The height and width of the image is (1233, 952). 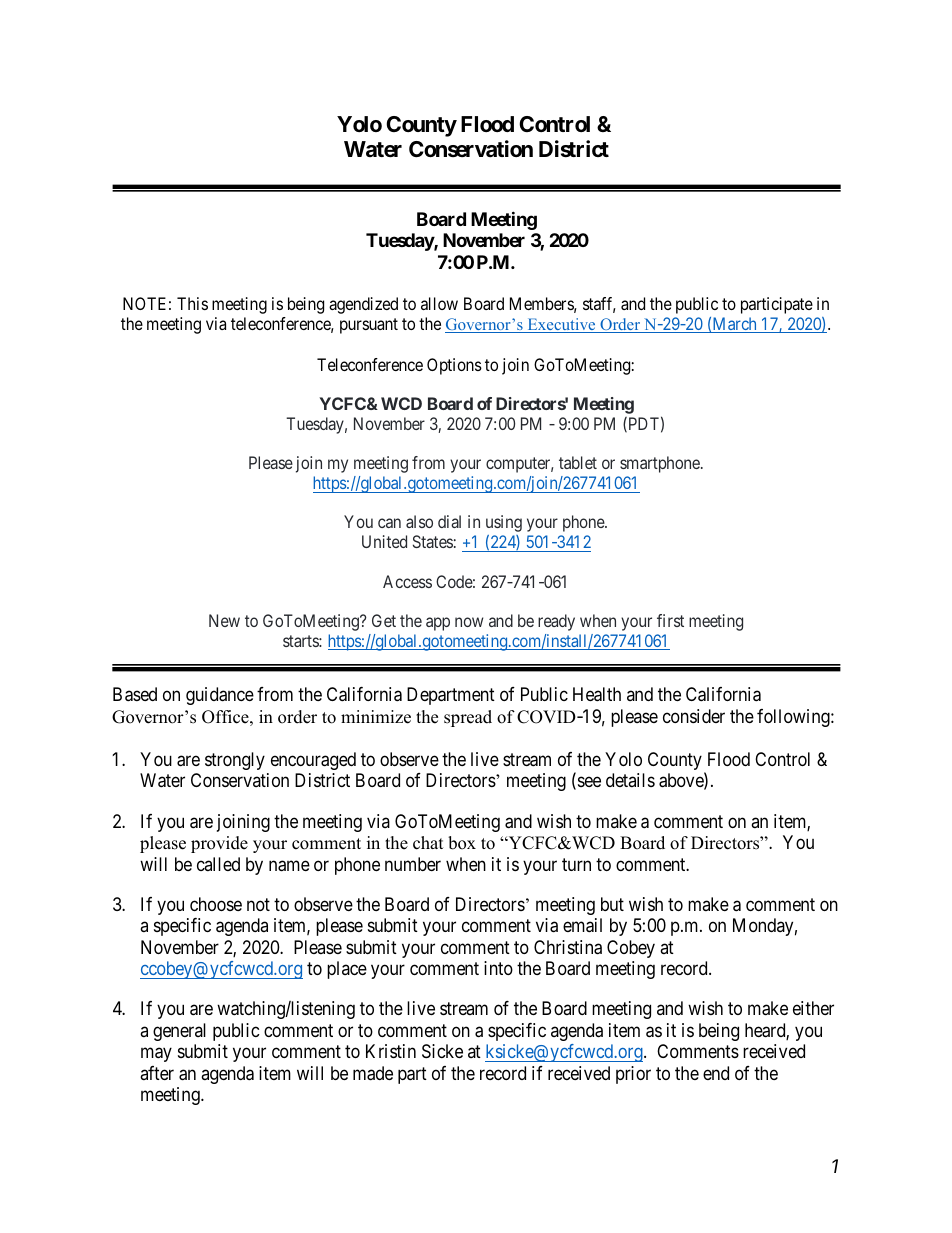 What do you see at coordinates (433, 541) in the image?
I see `States` at bounding box center [433, 541].
